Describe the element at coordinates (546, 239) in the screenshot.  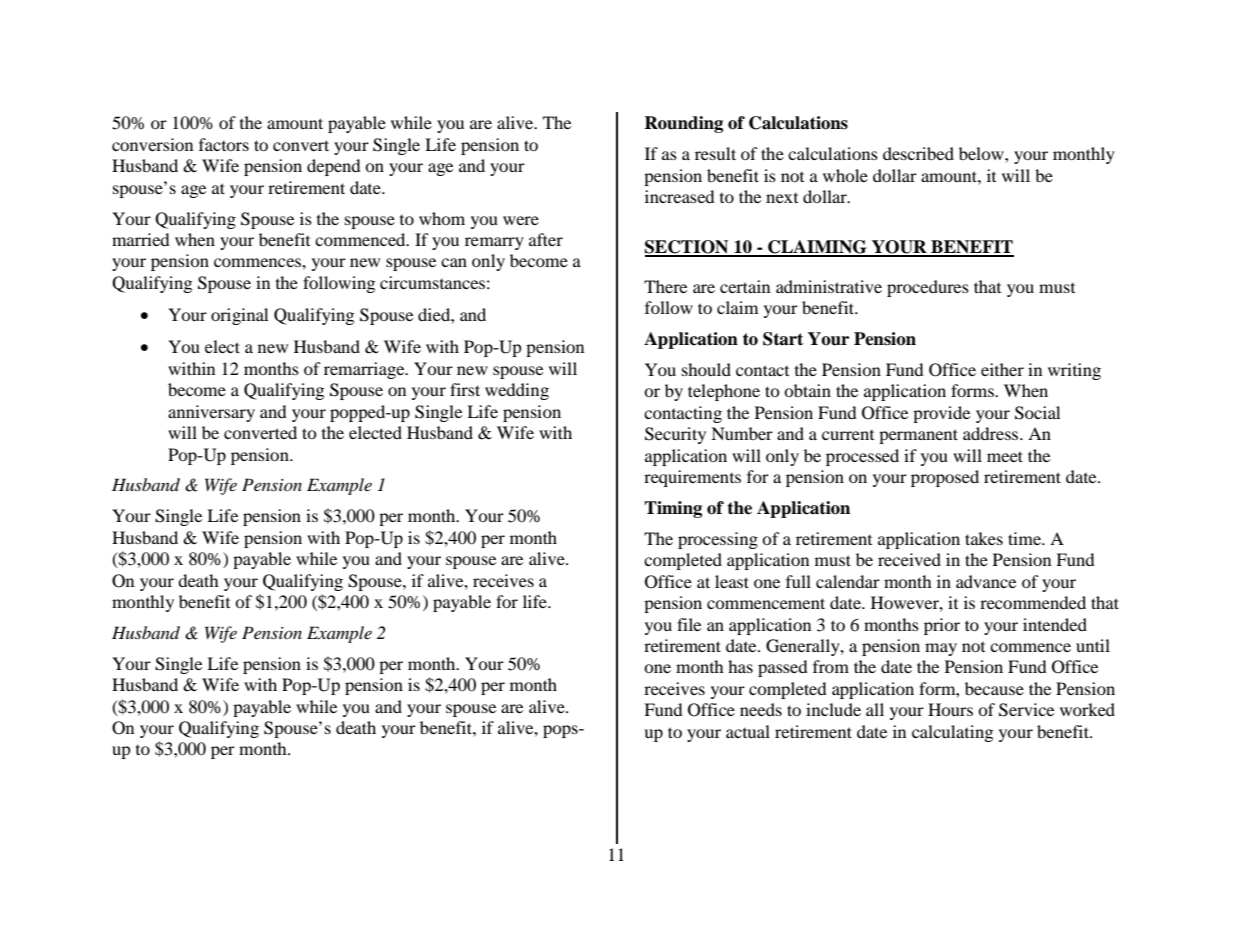
I see `after` at that location.
